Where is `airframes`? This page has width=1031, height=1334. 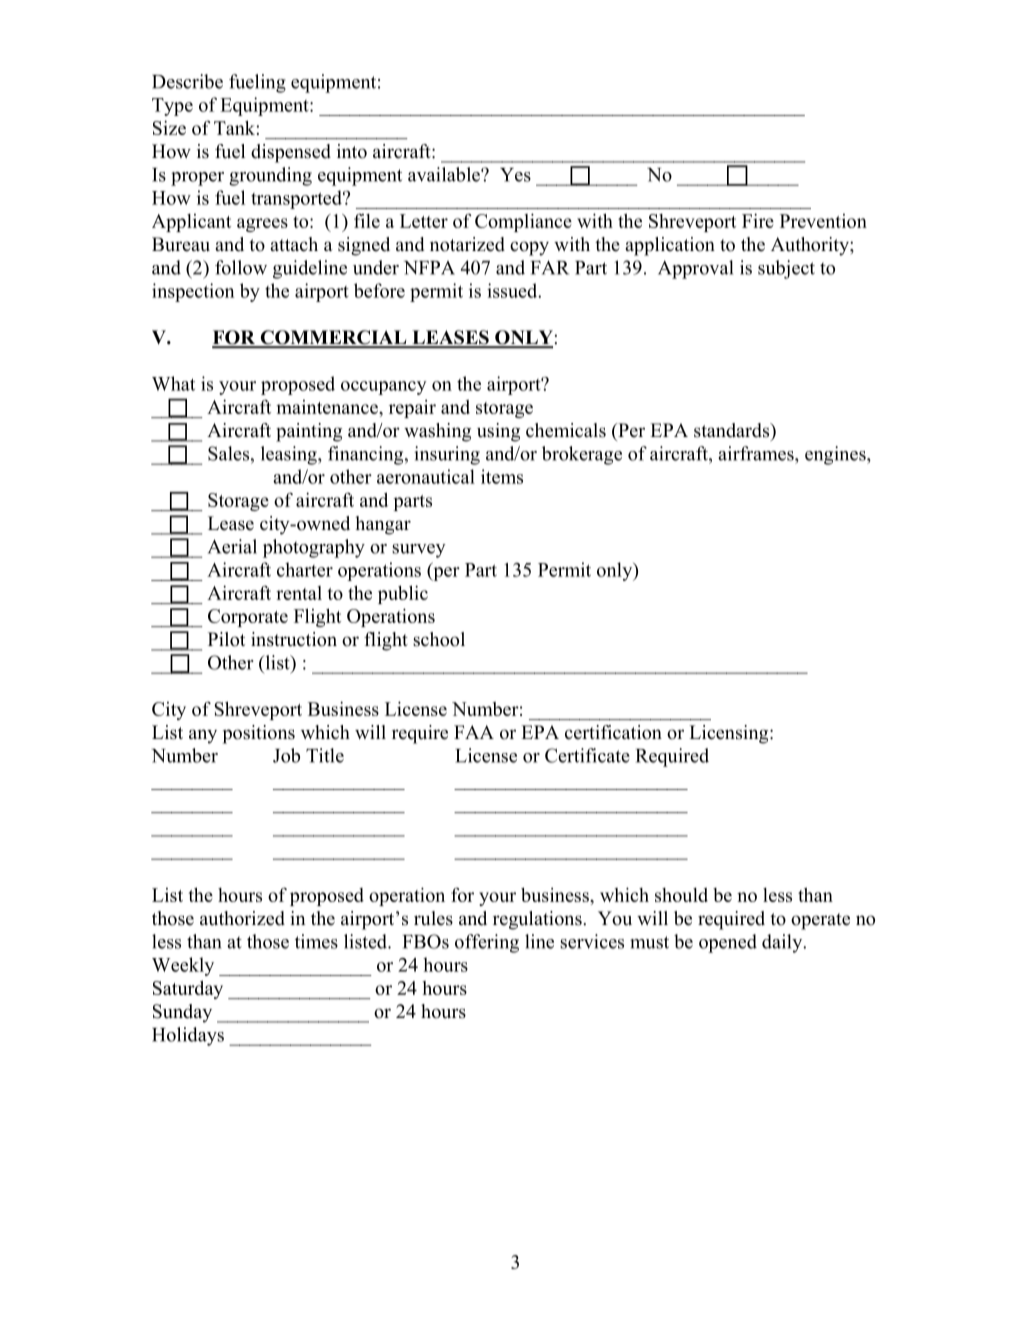
airframes is located at coordinates (757, 453).
